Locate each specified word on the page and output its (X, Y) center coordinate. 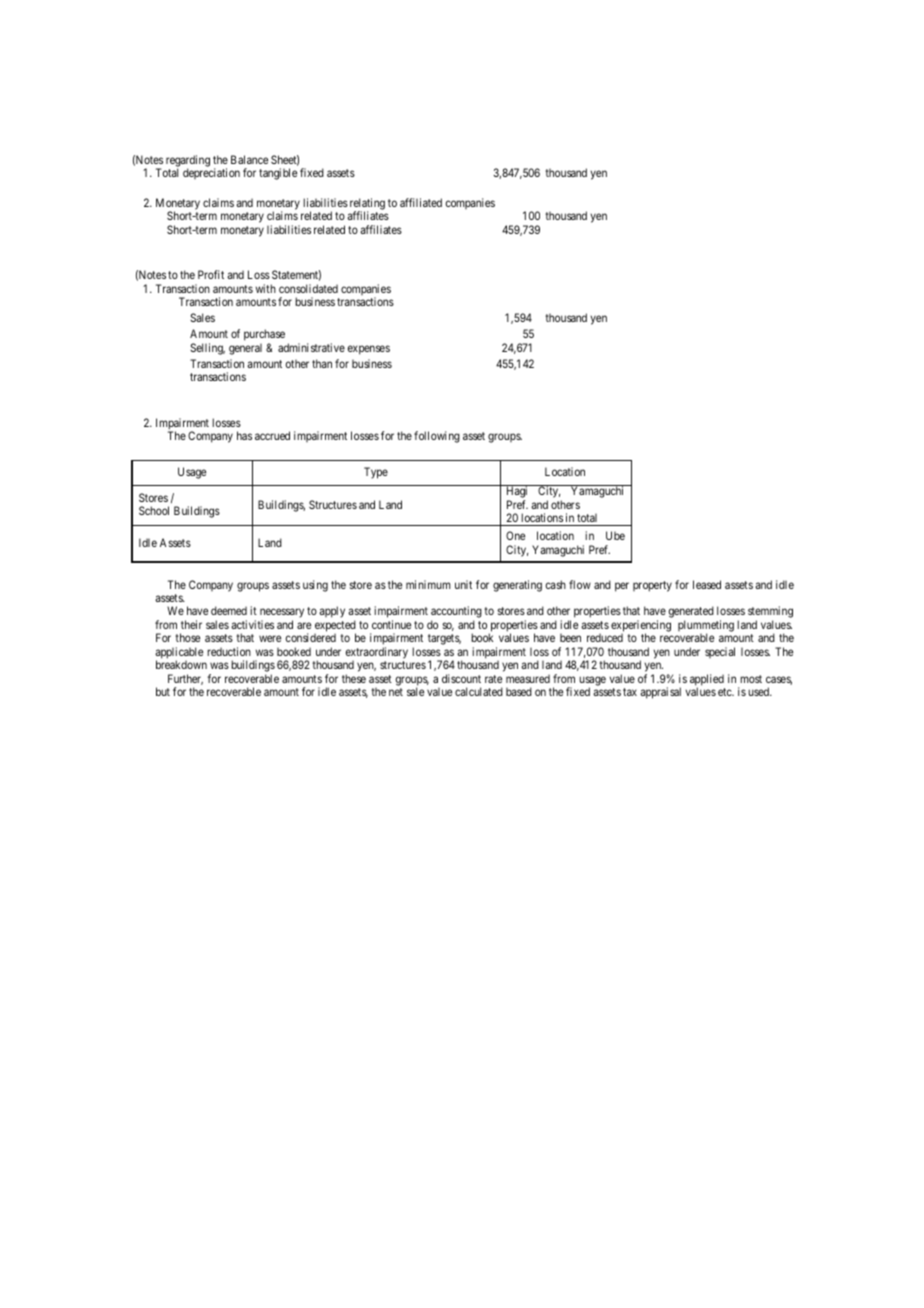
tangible (278, 174)
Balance (249, 159)
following (437, 437)
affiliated (421, 202)
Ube (615, 535)
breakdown (181, 664)
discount (461, 678)
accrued (272, 435)
